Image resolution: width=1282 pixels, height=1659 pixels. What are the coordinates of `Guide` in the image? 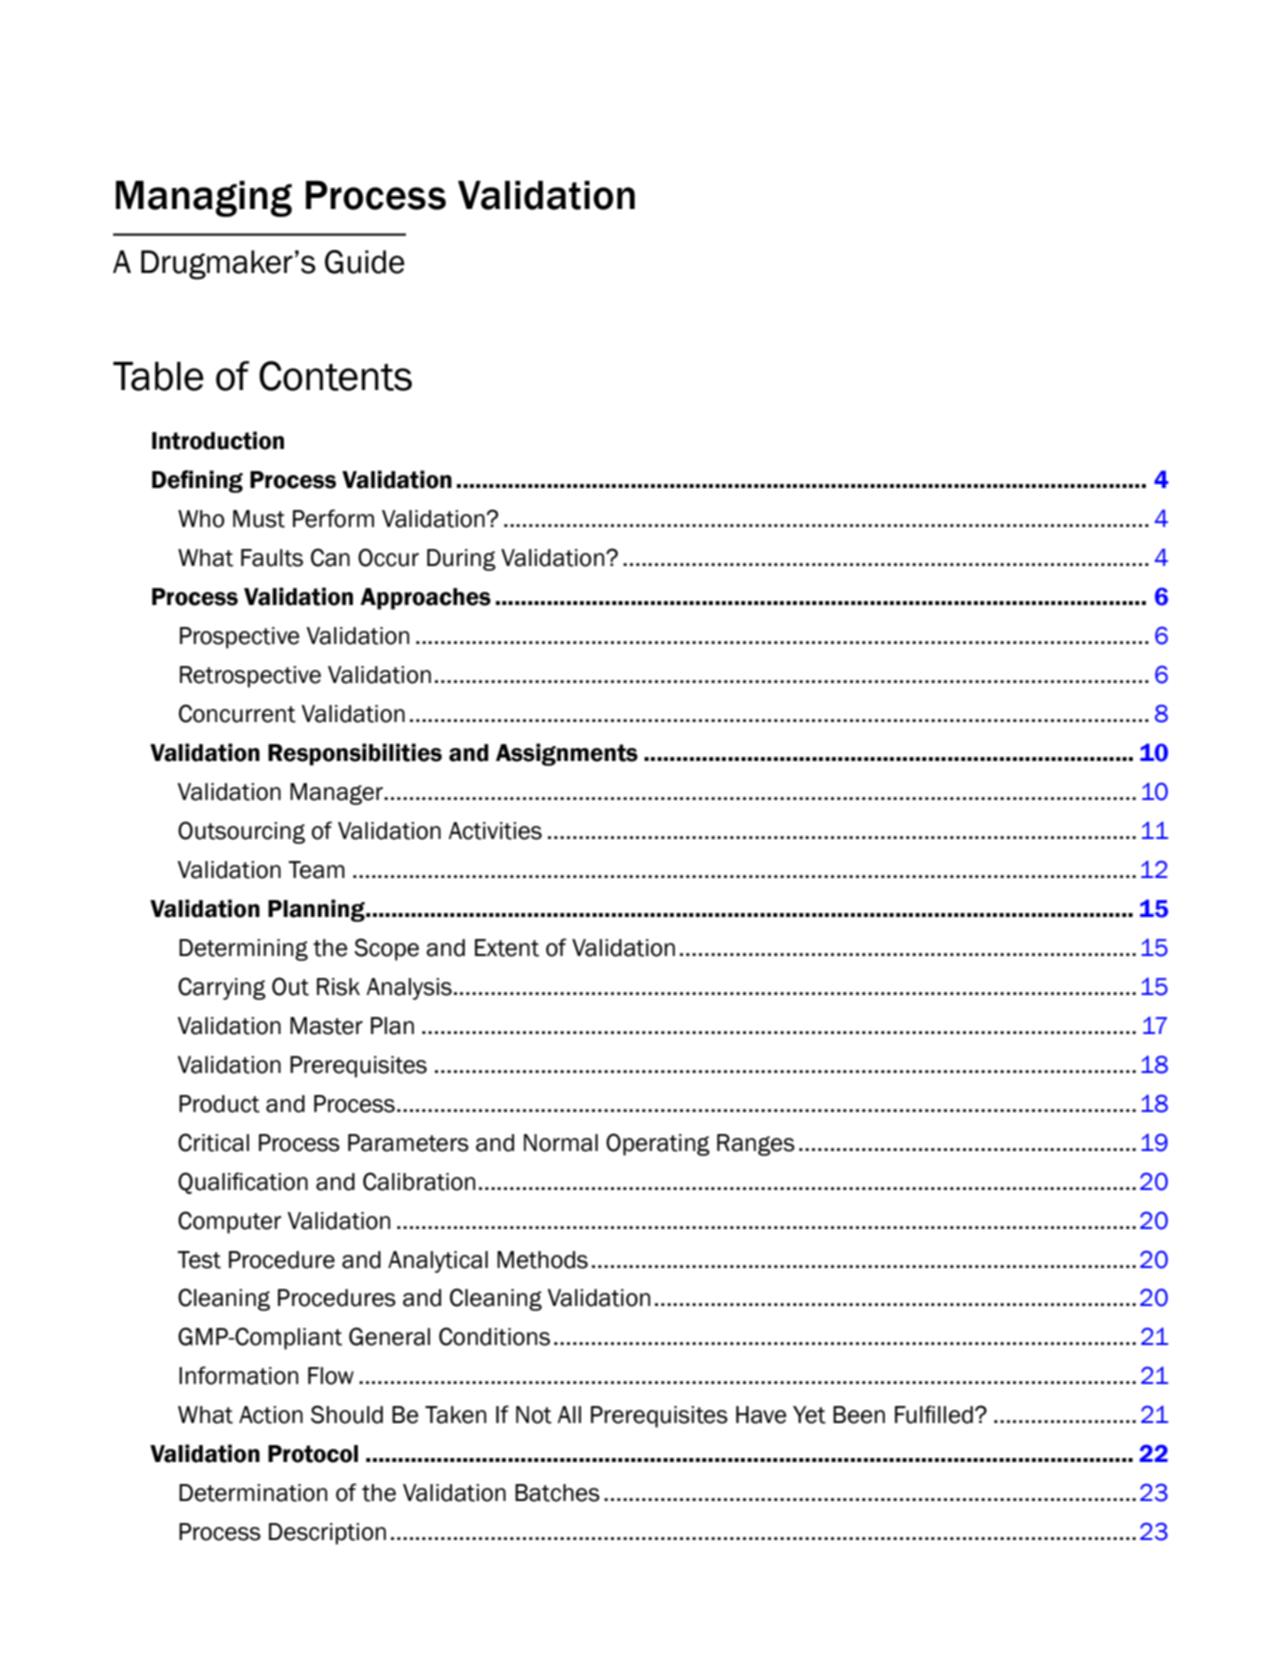 It's located at (365, 262).
